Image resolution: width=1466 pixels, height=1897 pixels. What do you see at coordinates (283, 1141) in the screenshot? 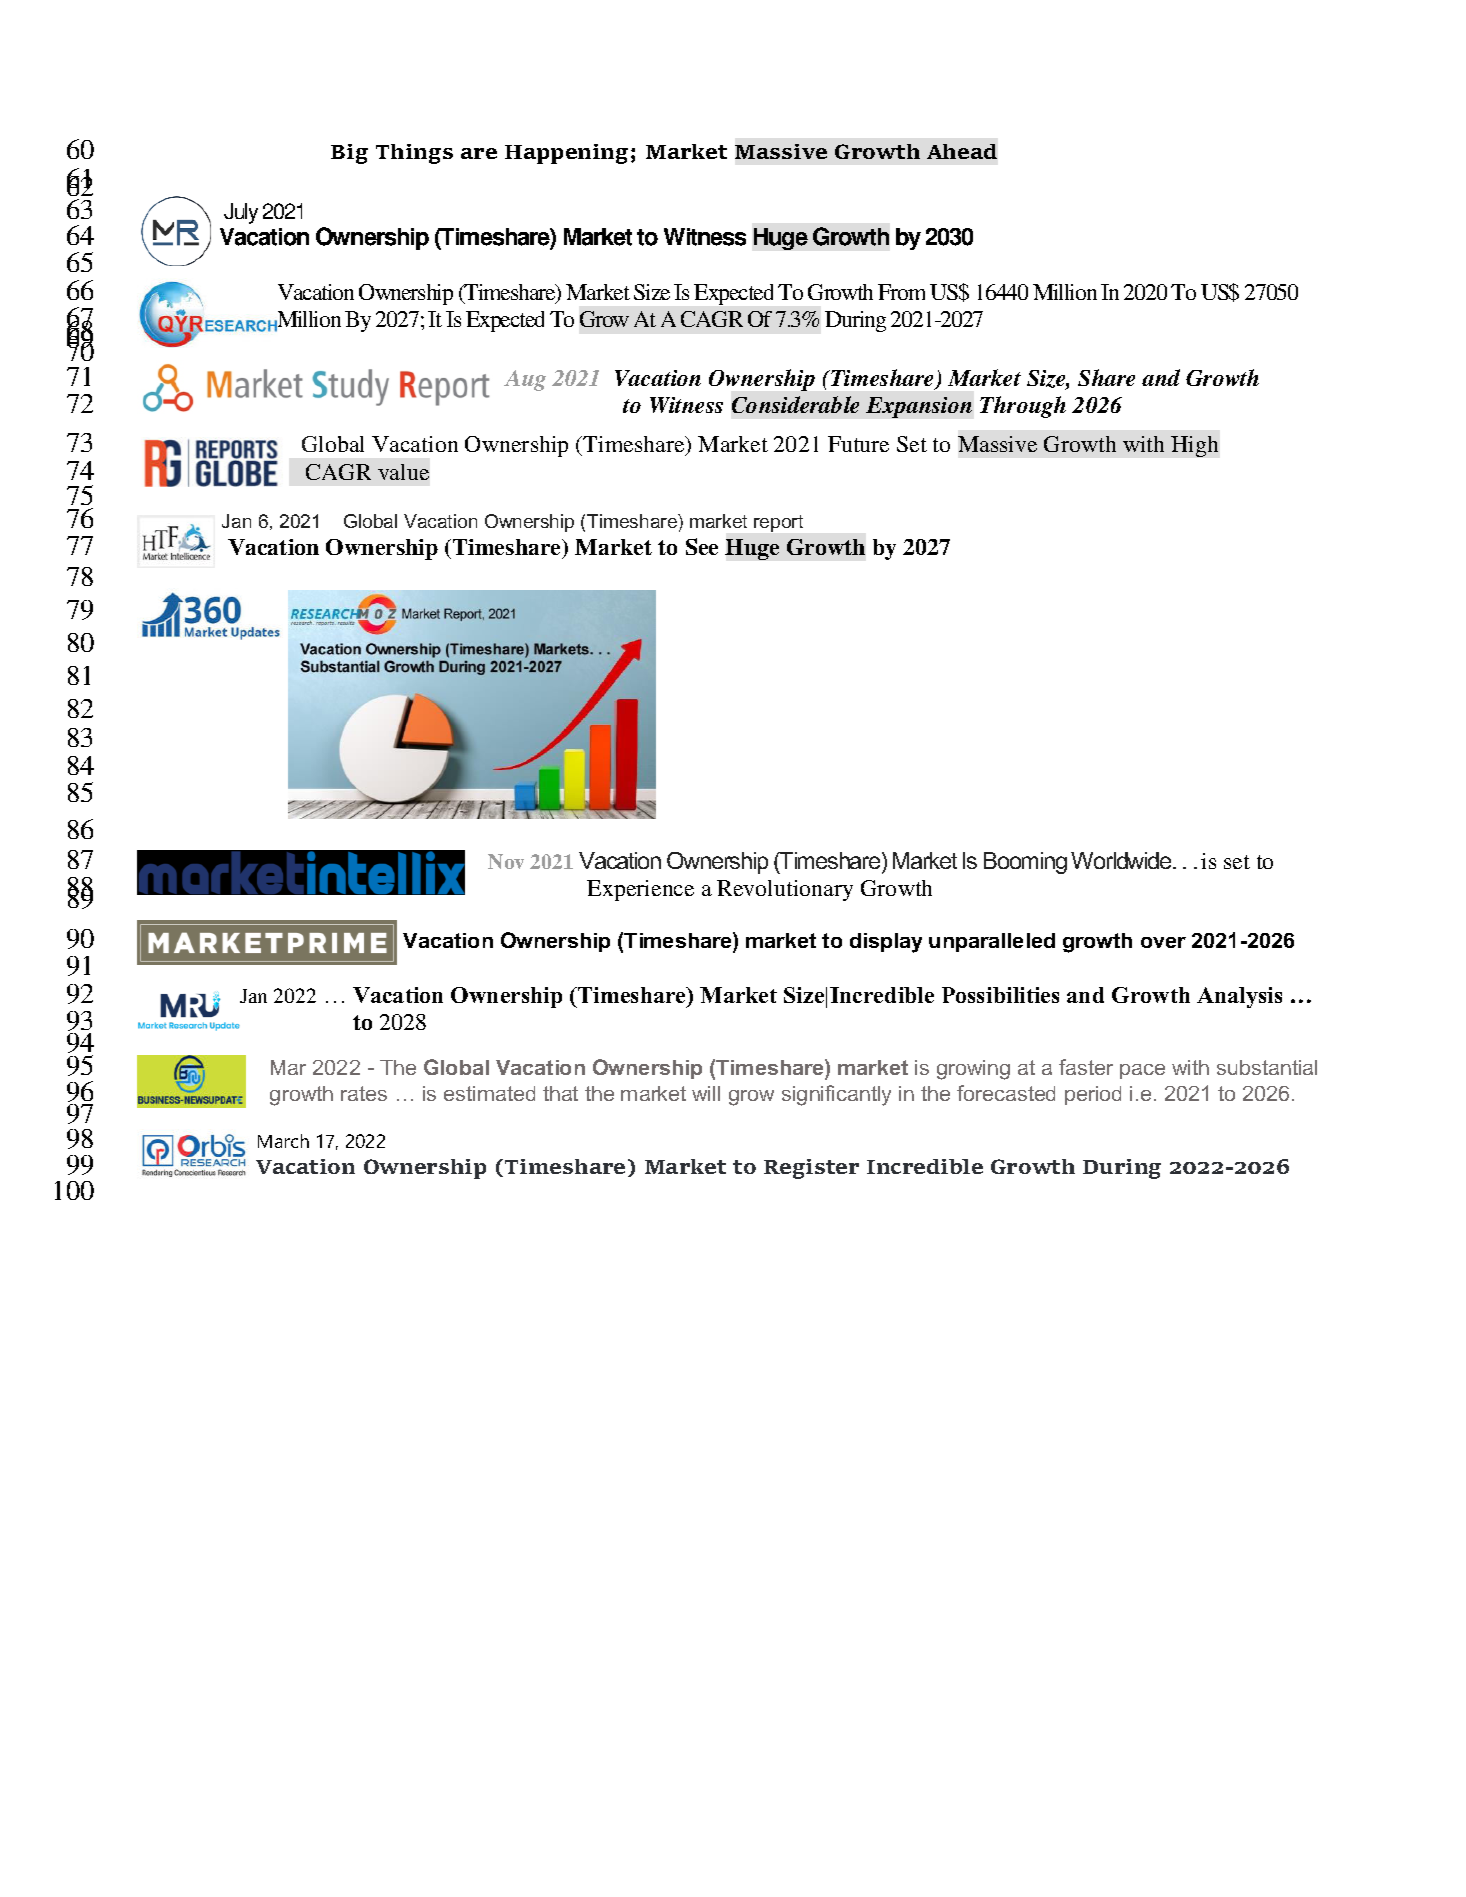
I see `March` at bounding box center [283, 1141].
